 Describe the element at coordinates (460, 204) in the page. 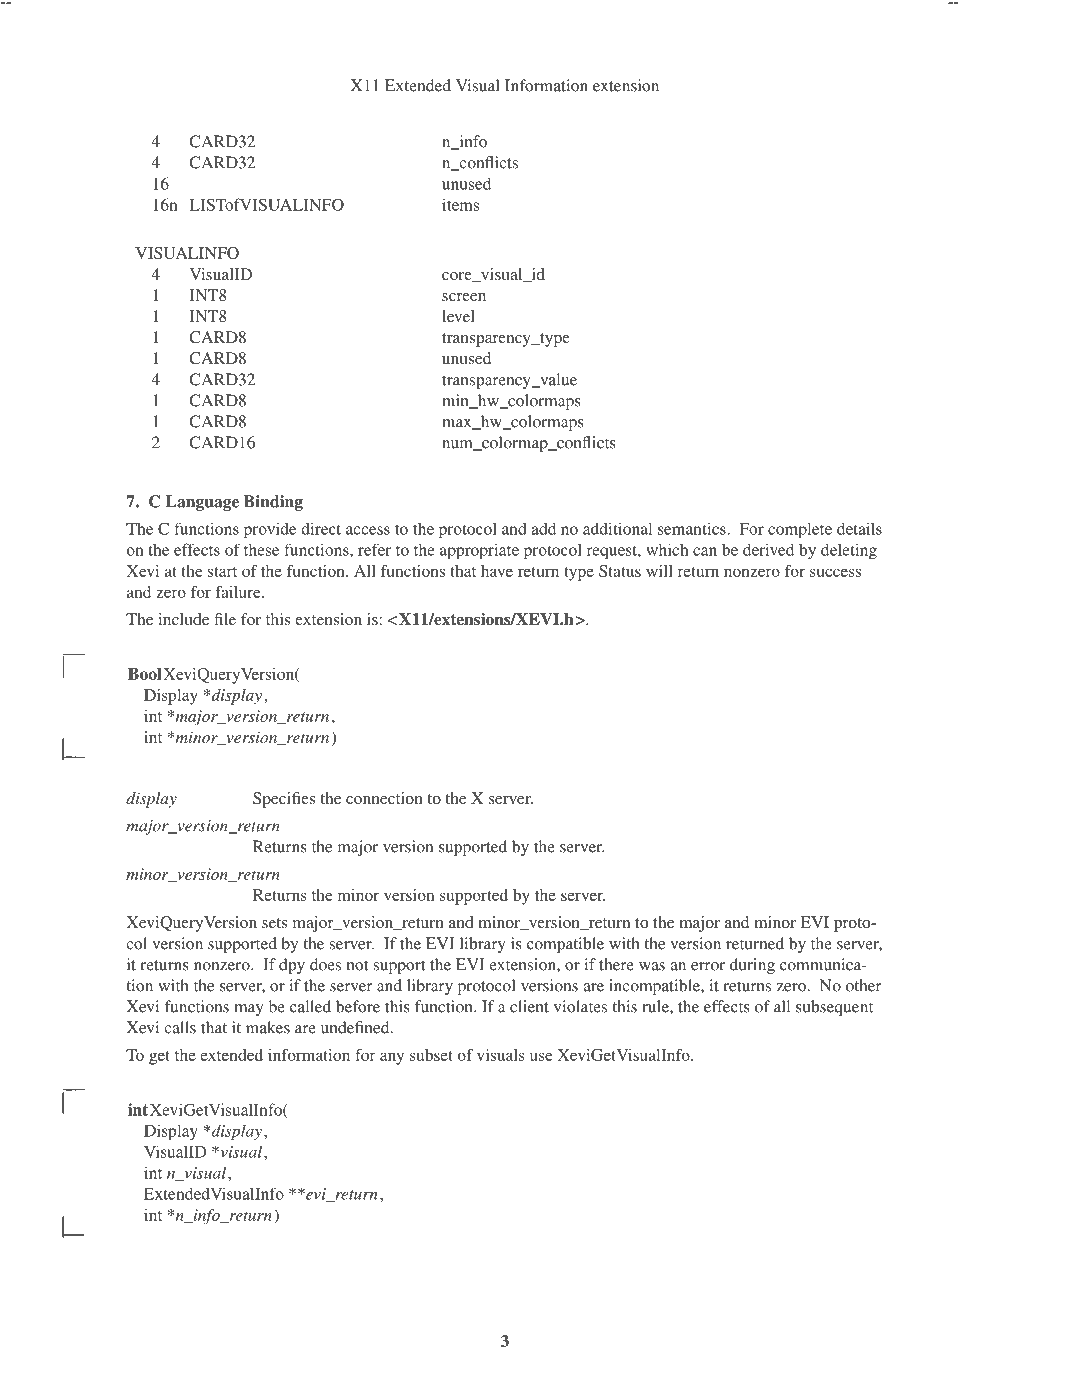

I see `items` at that location.
